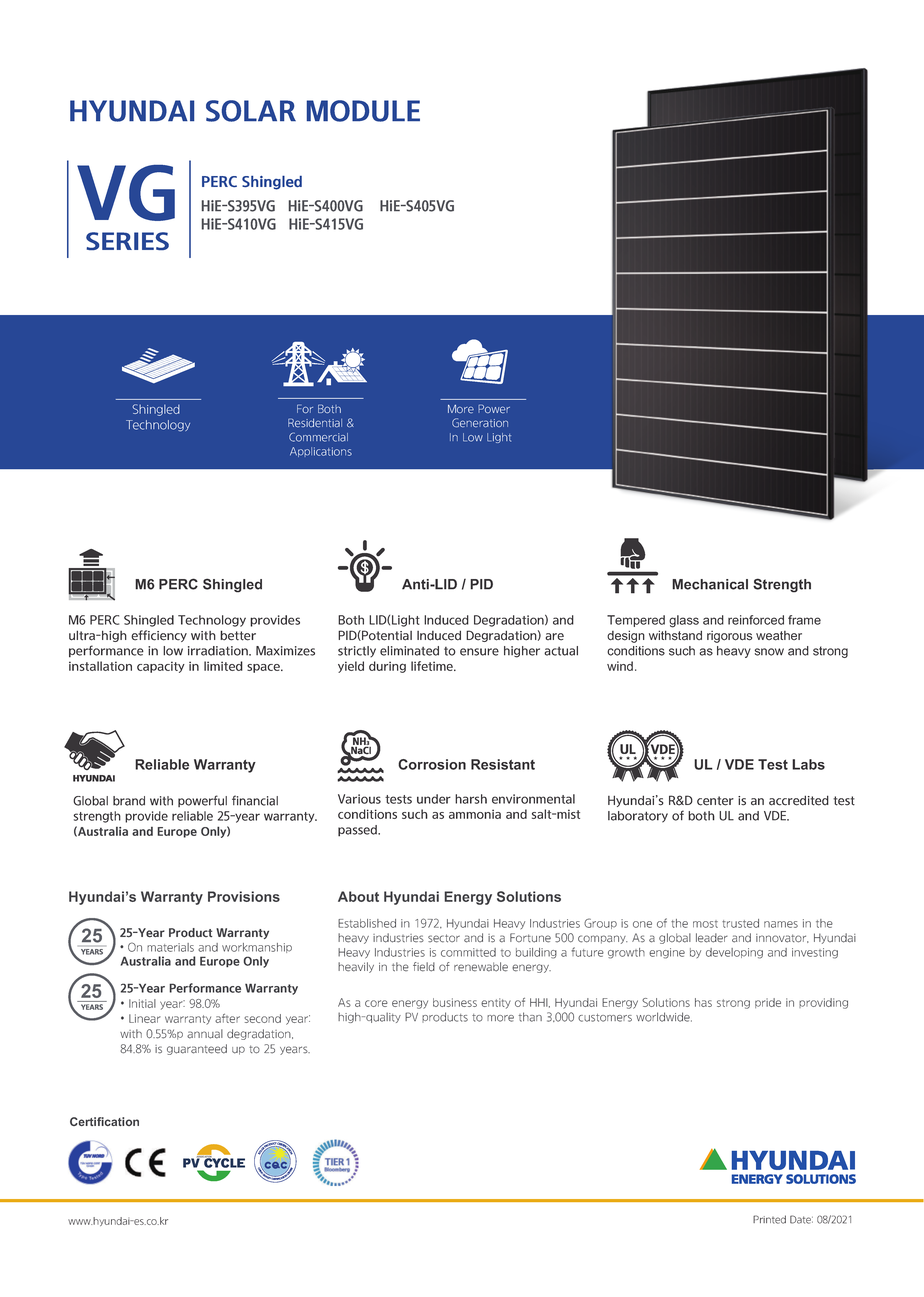 Image resolution: width=924 pixels, height=1297 pixels. I want to click on SOLAR, so click(251, 111).
